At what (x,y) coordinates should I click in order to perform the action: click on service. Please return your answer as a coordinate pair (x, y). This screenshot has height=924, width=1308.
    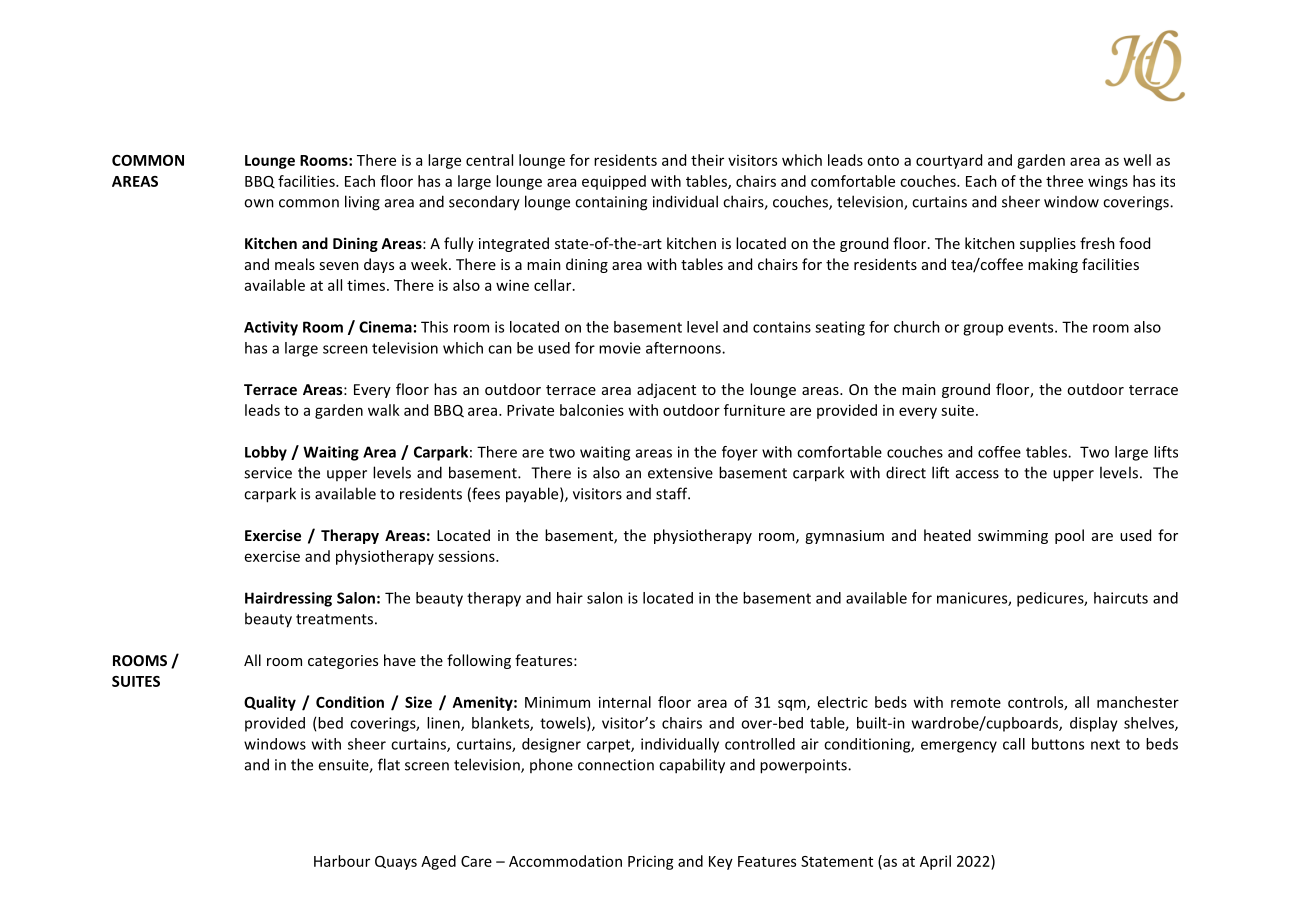
    Looking at the image, I should click on (268, 473).
